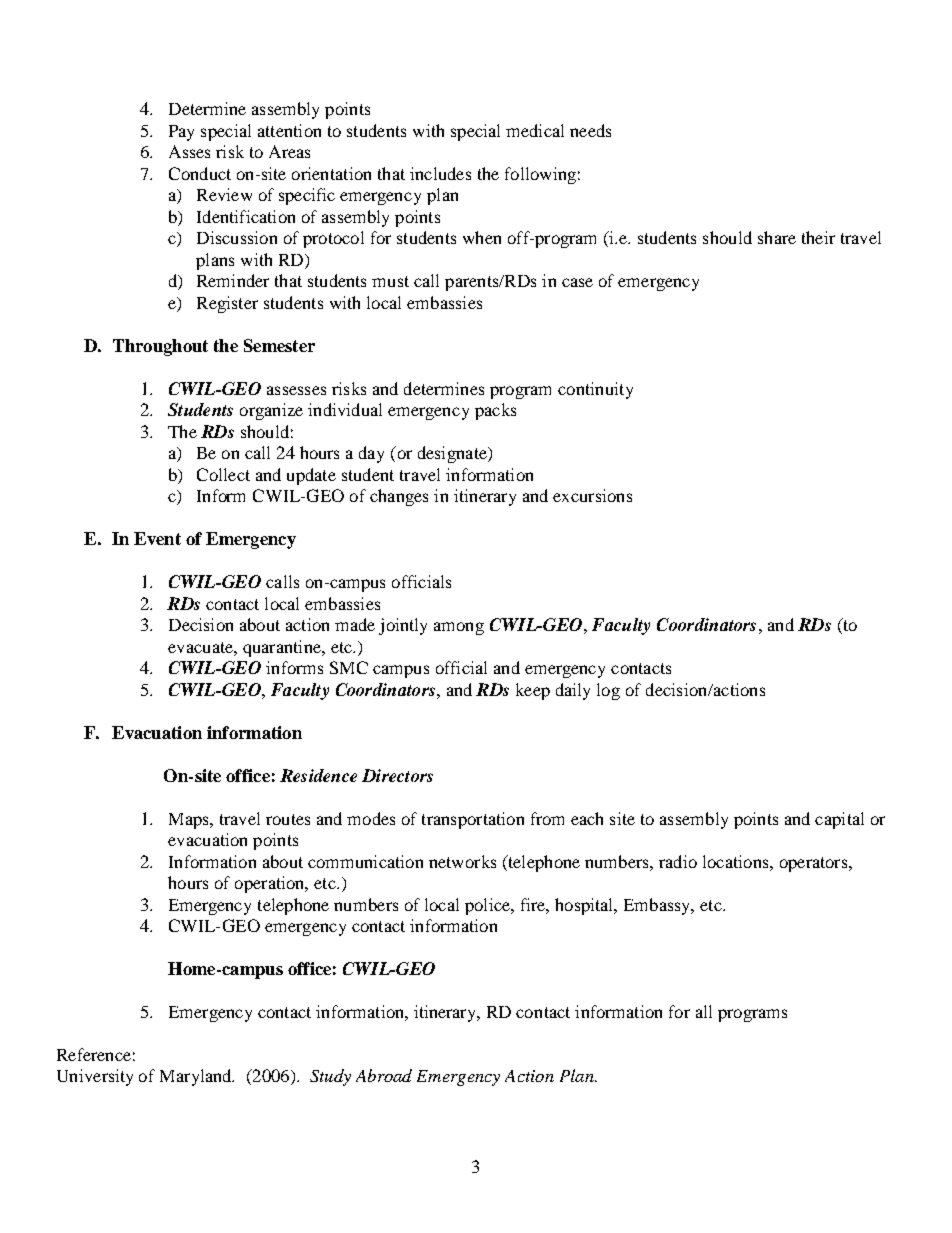 The width and height of the page is (952, 1233). Describe the element at coordinates (495, 411) in the page. I see `packs` at that location.
